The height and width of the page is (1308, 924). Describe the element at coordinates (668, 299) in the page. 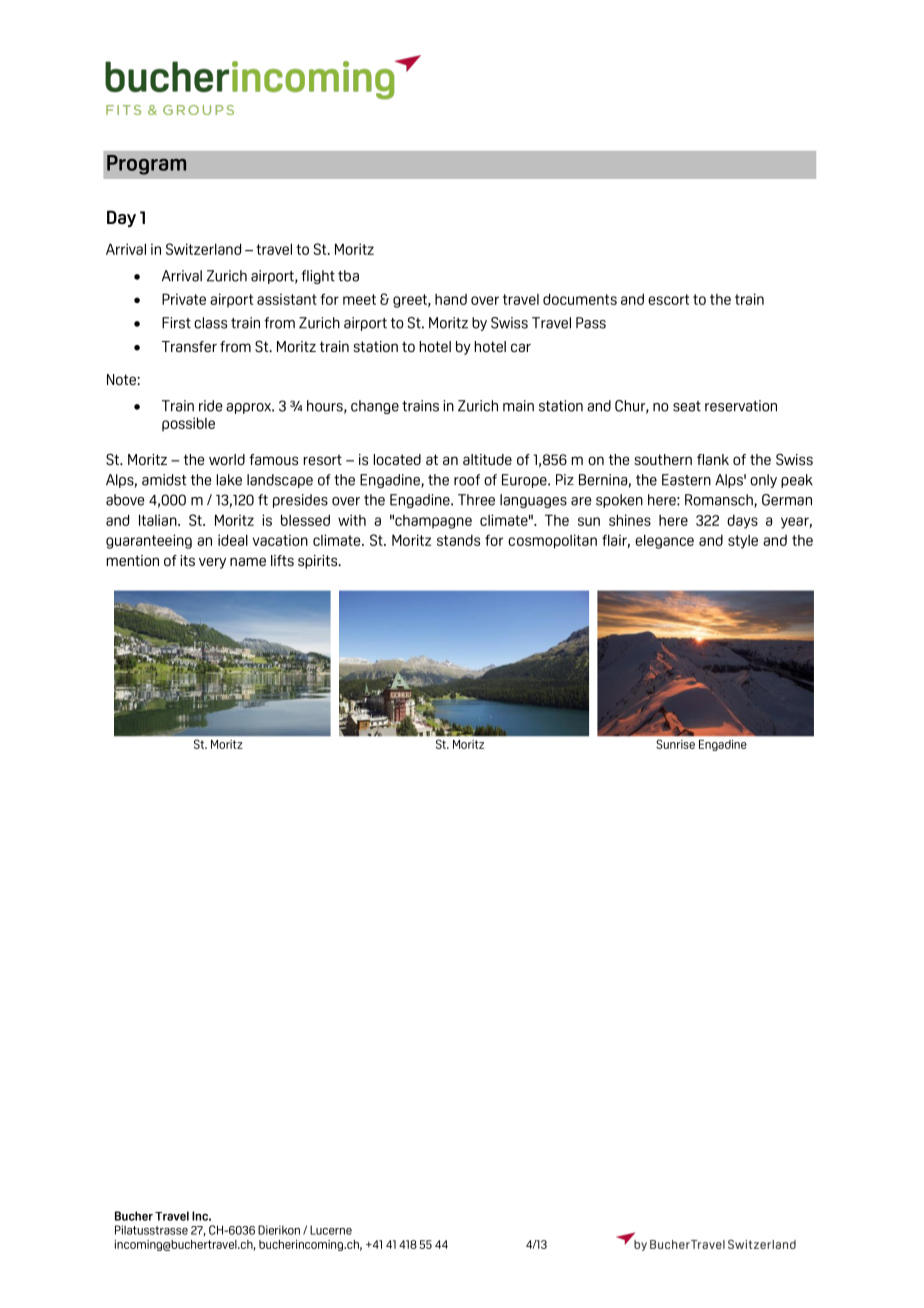

I see `escort` at that location.
